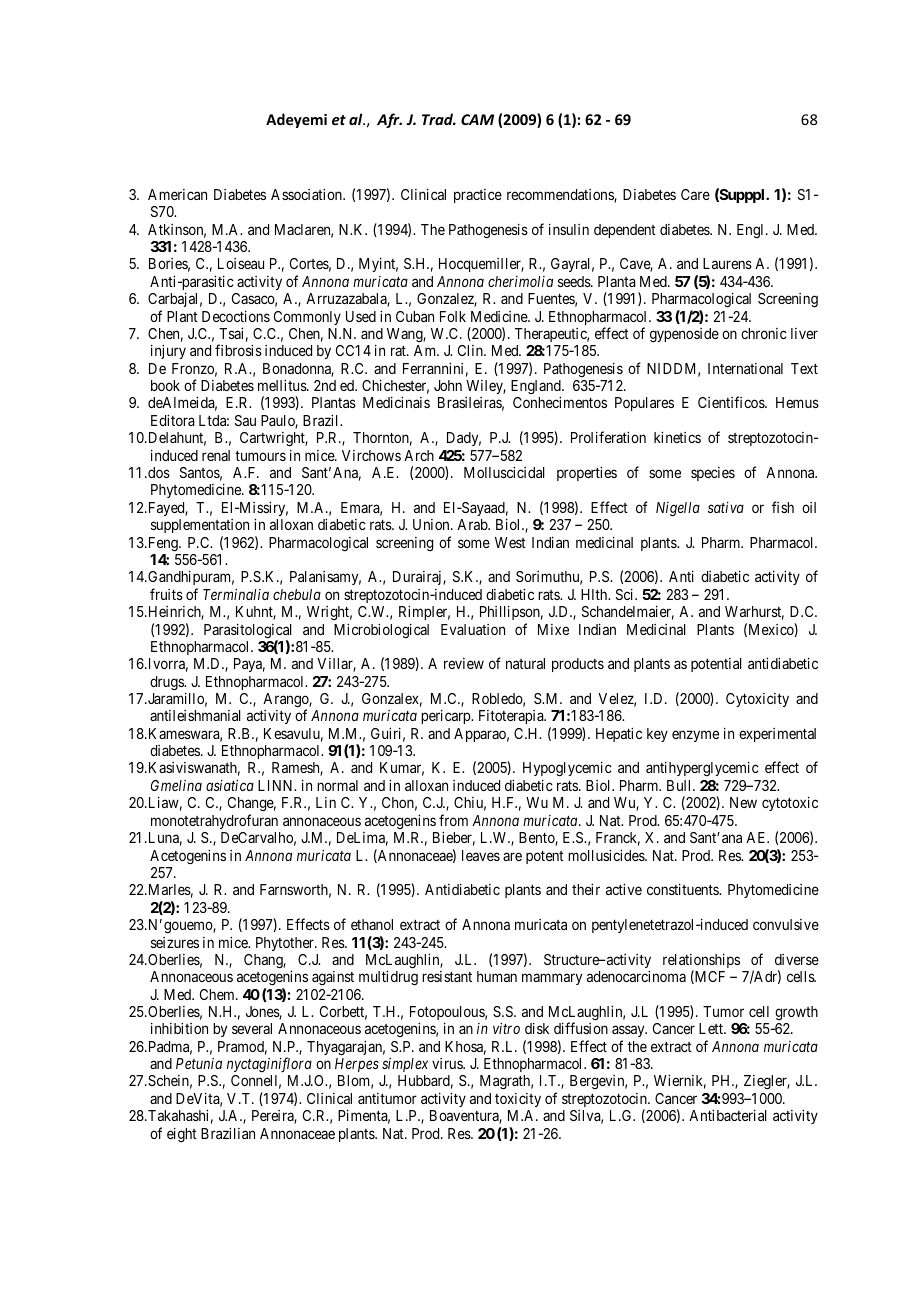  I want to click on eight, so click(182, 1135).
